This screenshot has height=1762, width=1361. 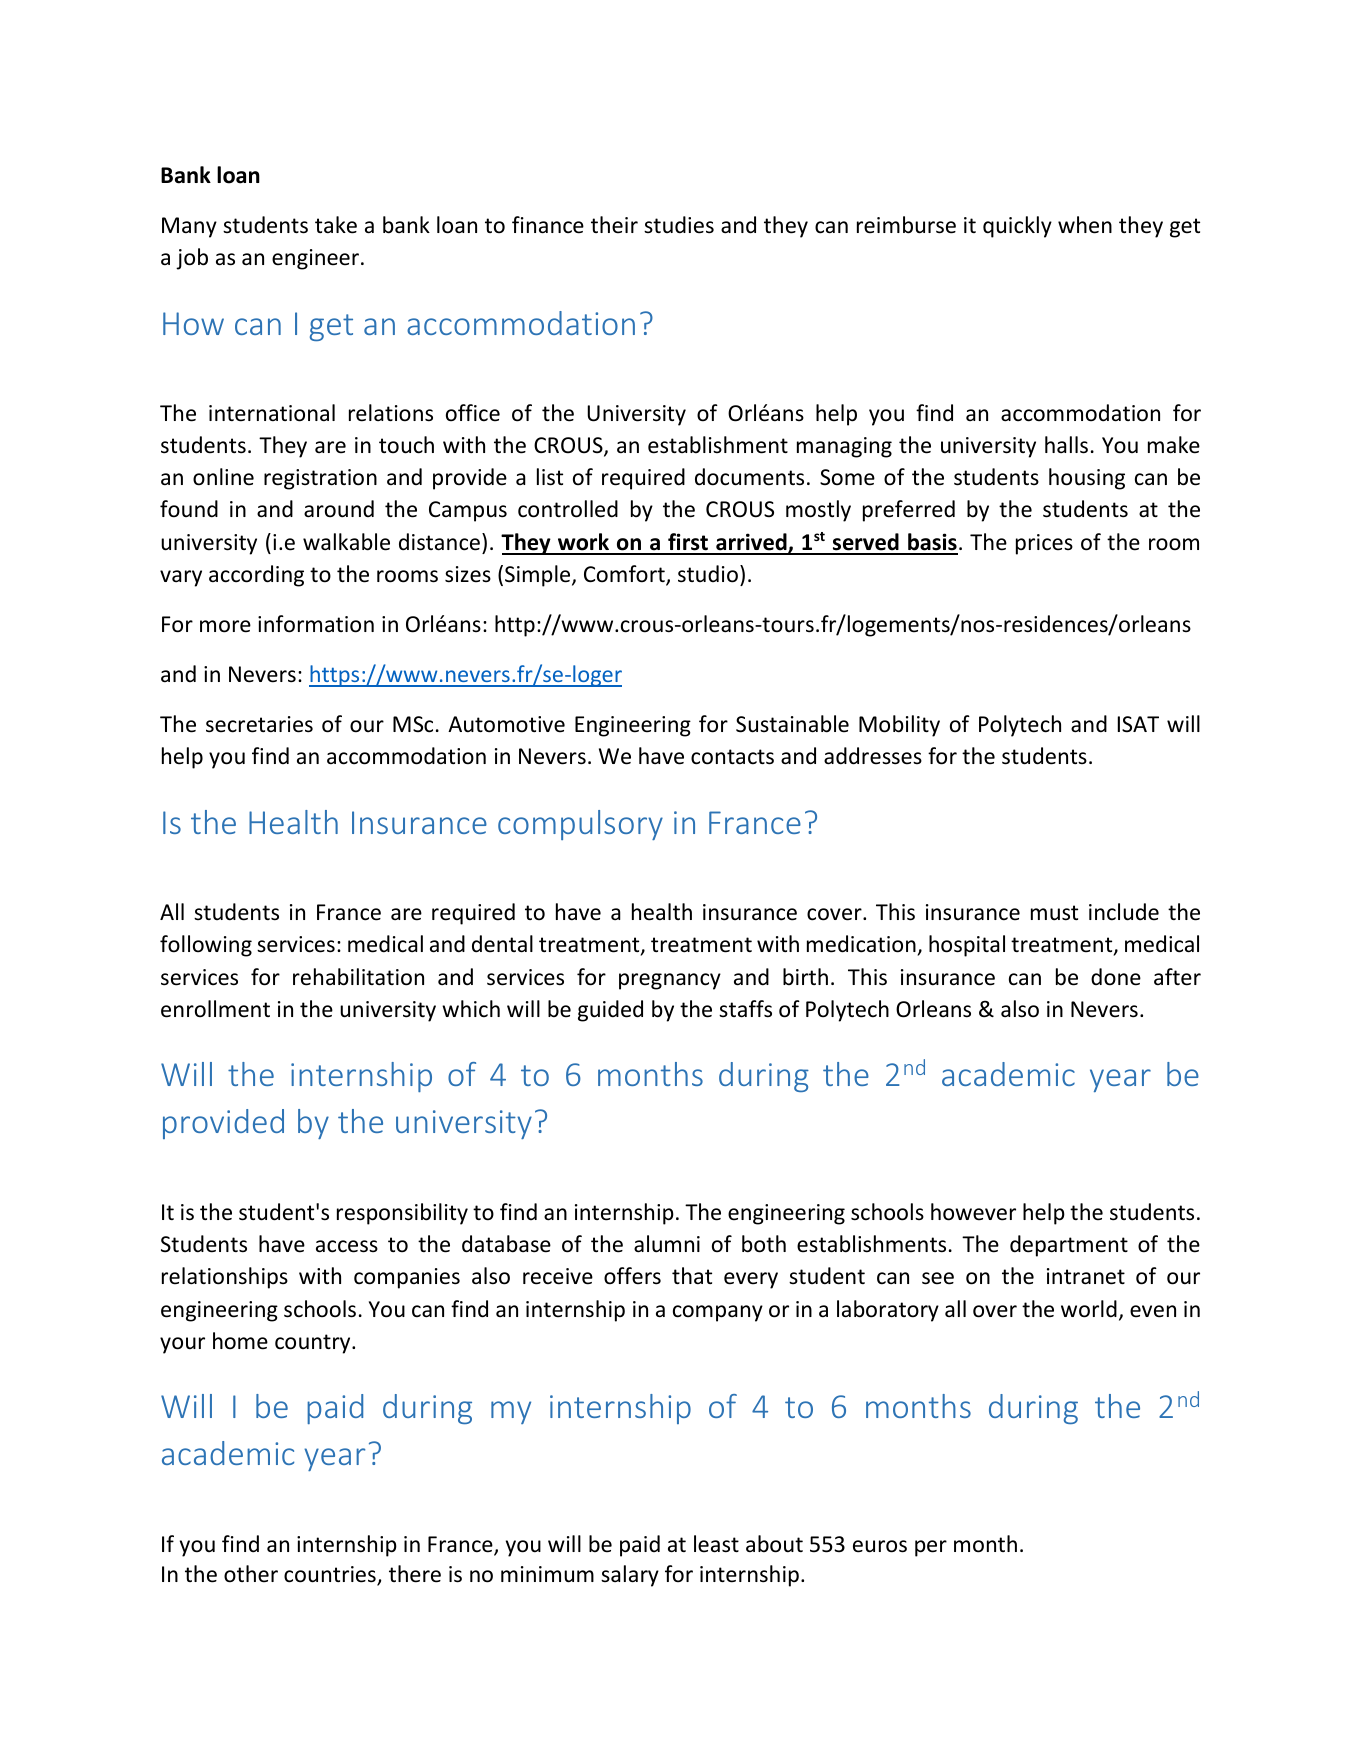 What do you see at coordinates (206, 946) in the screenshot?
I see `following` at bounding box center [206, 946].
